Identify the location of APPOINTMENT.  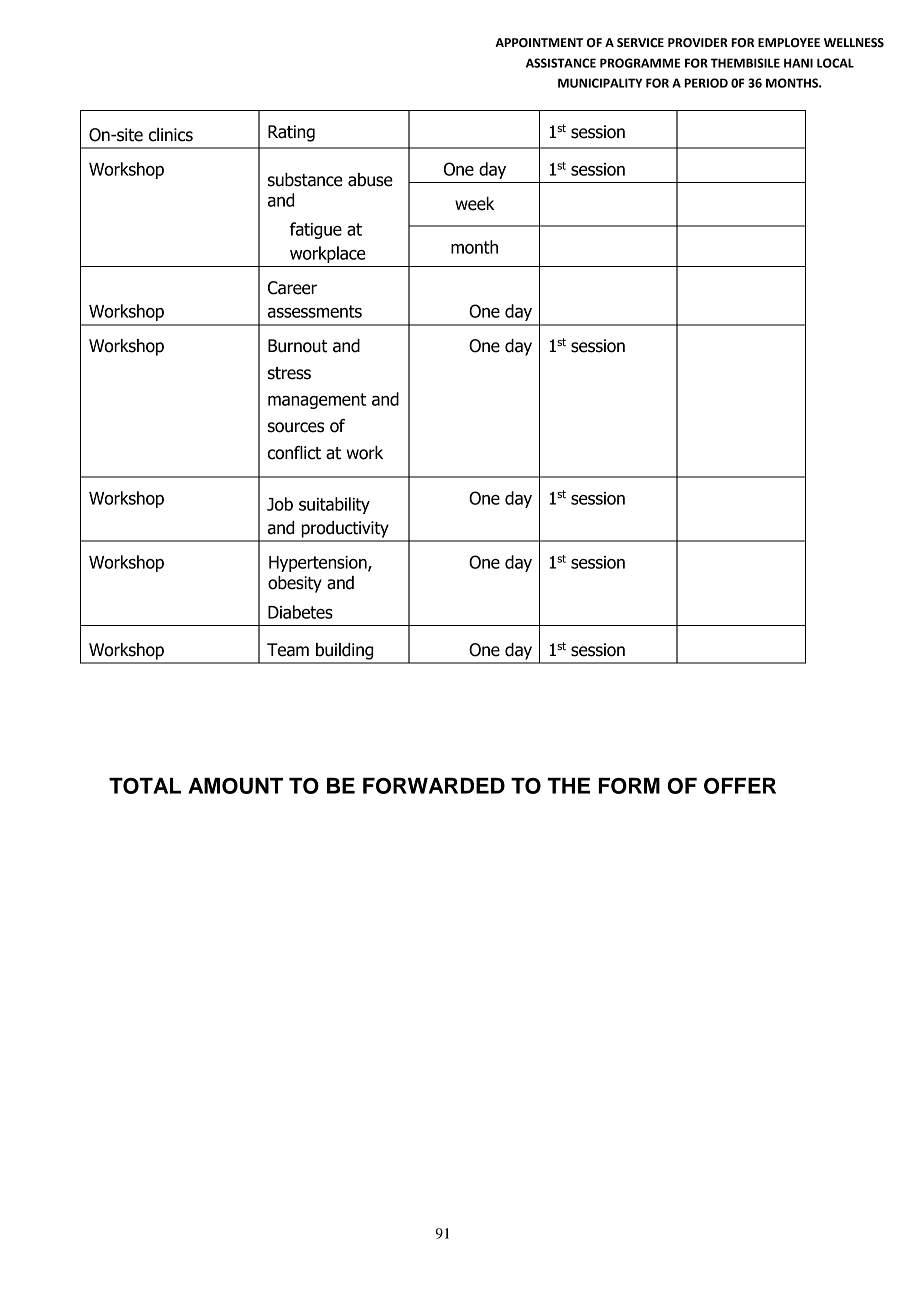
(539, 43).
